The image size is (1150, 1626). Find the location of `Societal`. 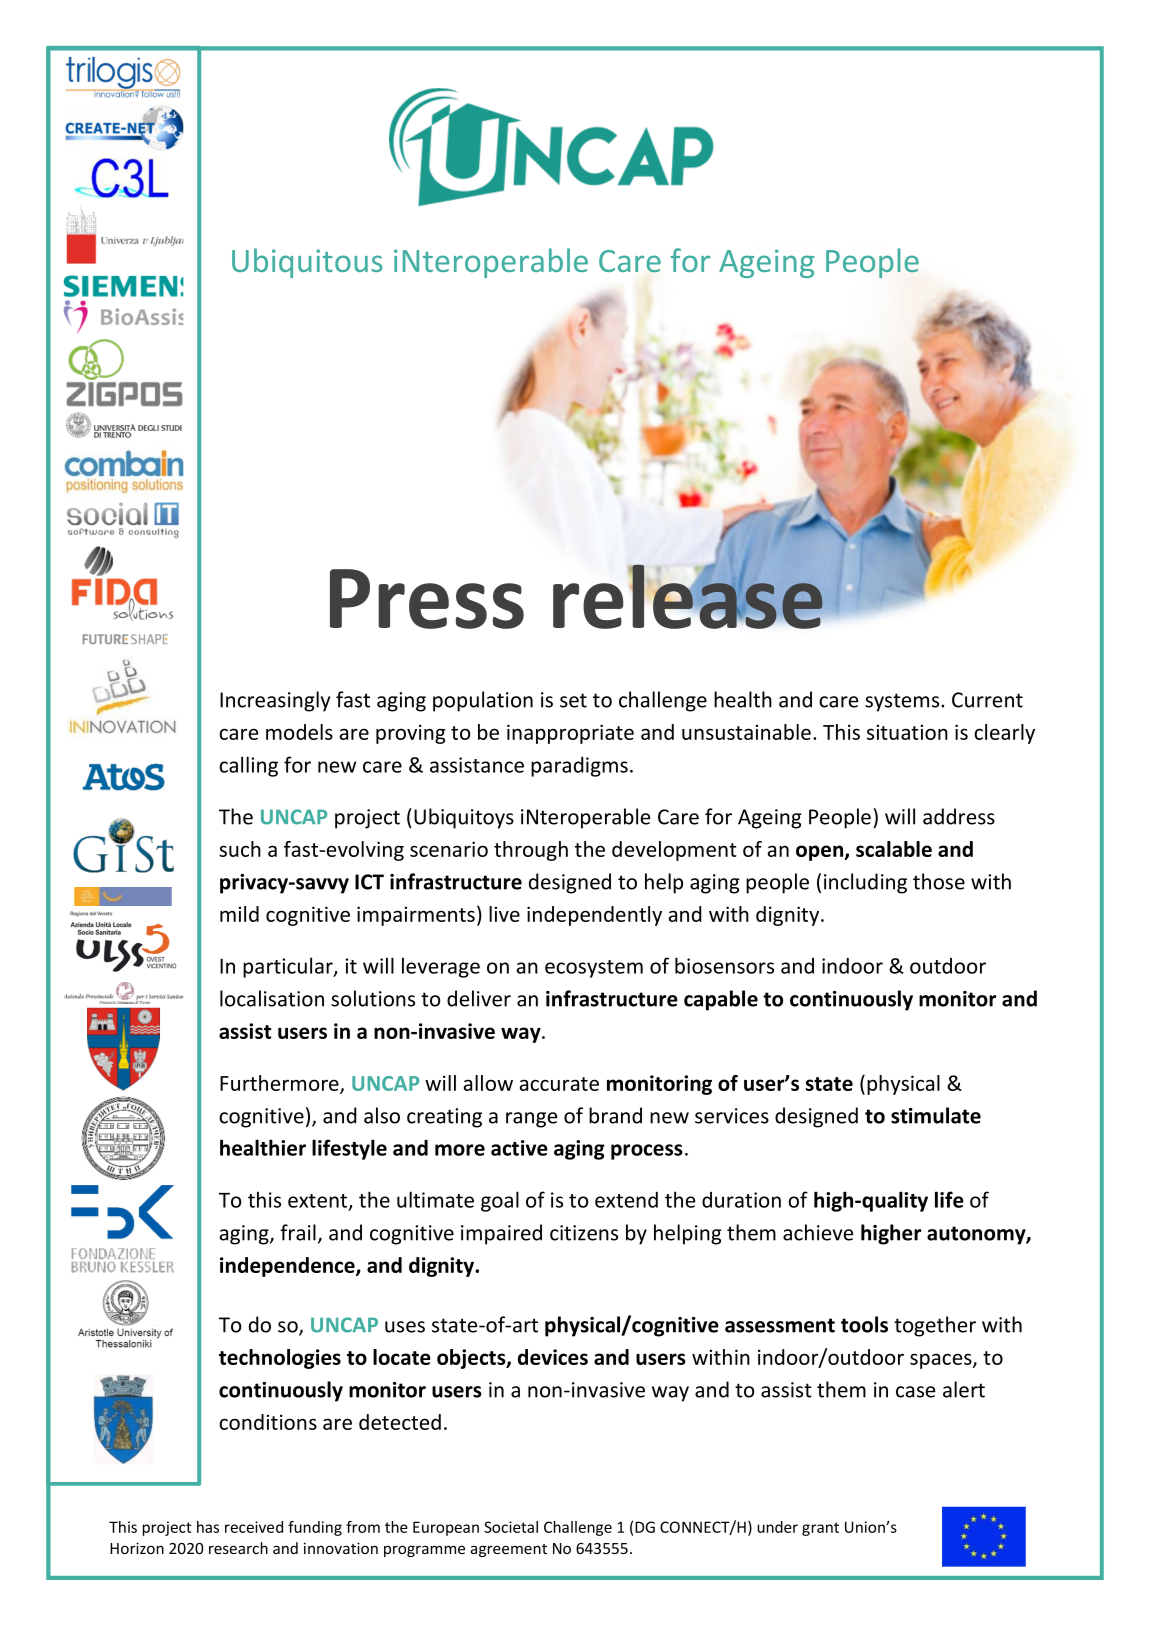

Societal is located at coordinates (511, 1527).
